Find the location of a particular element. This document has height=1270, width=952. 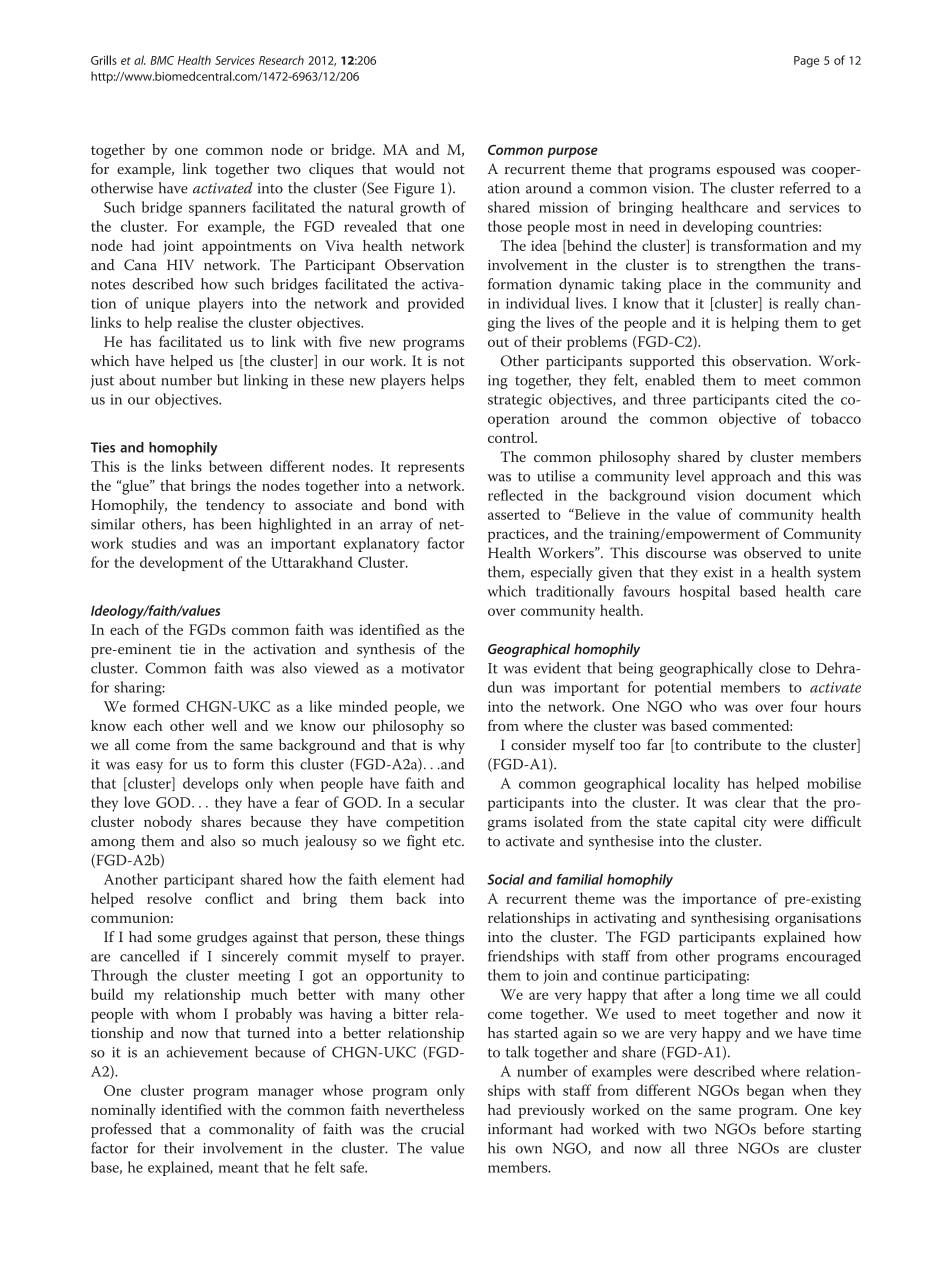

hospital is located at coordinates (705, 592).
